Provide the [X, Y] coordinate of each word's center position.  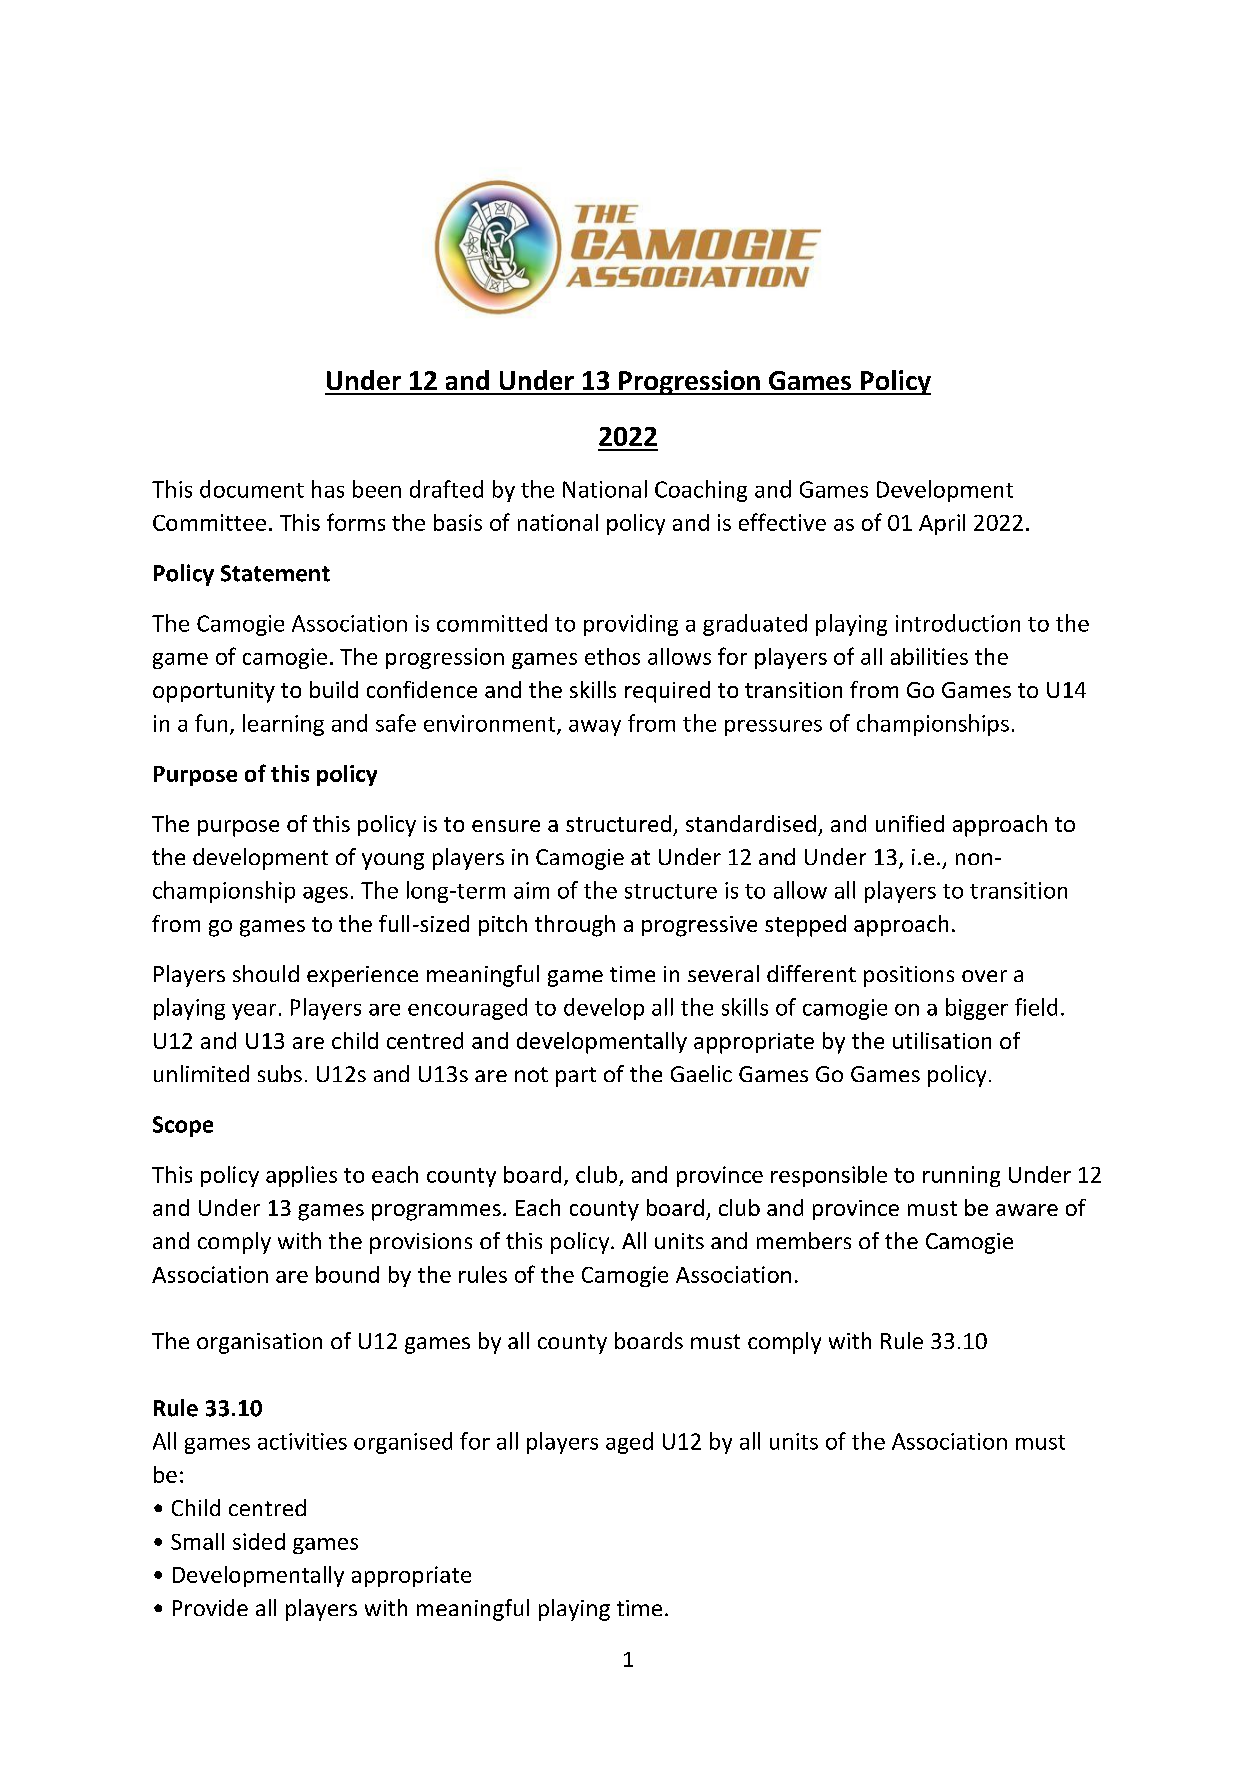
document [252, 489]
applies [301, 1176]
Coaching [701, 491]
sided [259, 1541]
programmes [436, 1212]
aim [531, 890]
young [393, 861]
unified [910, 823]
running [961, 1176]
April [942, 524]
